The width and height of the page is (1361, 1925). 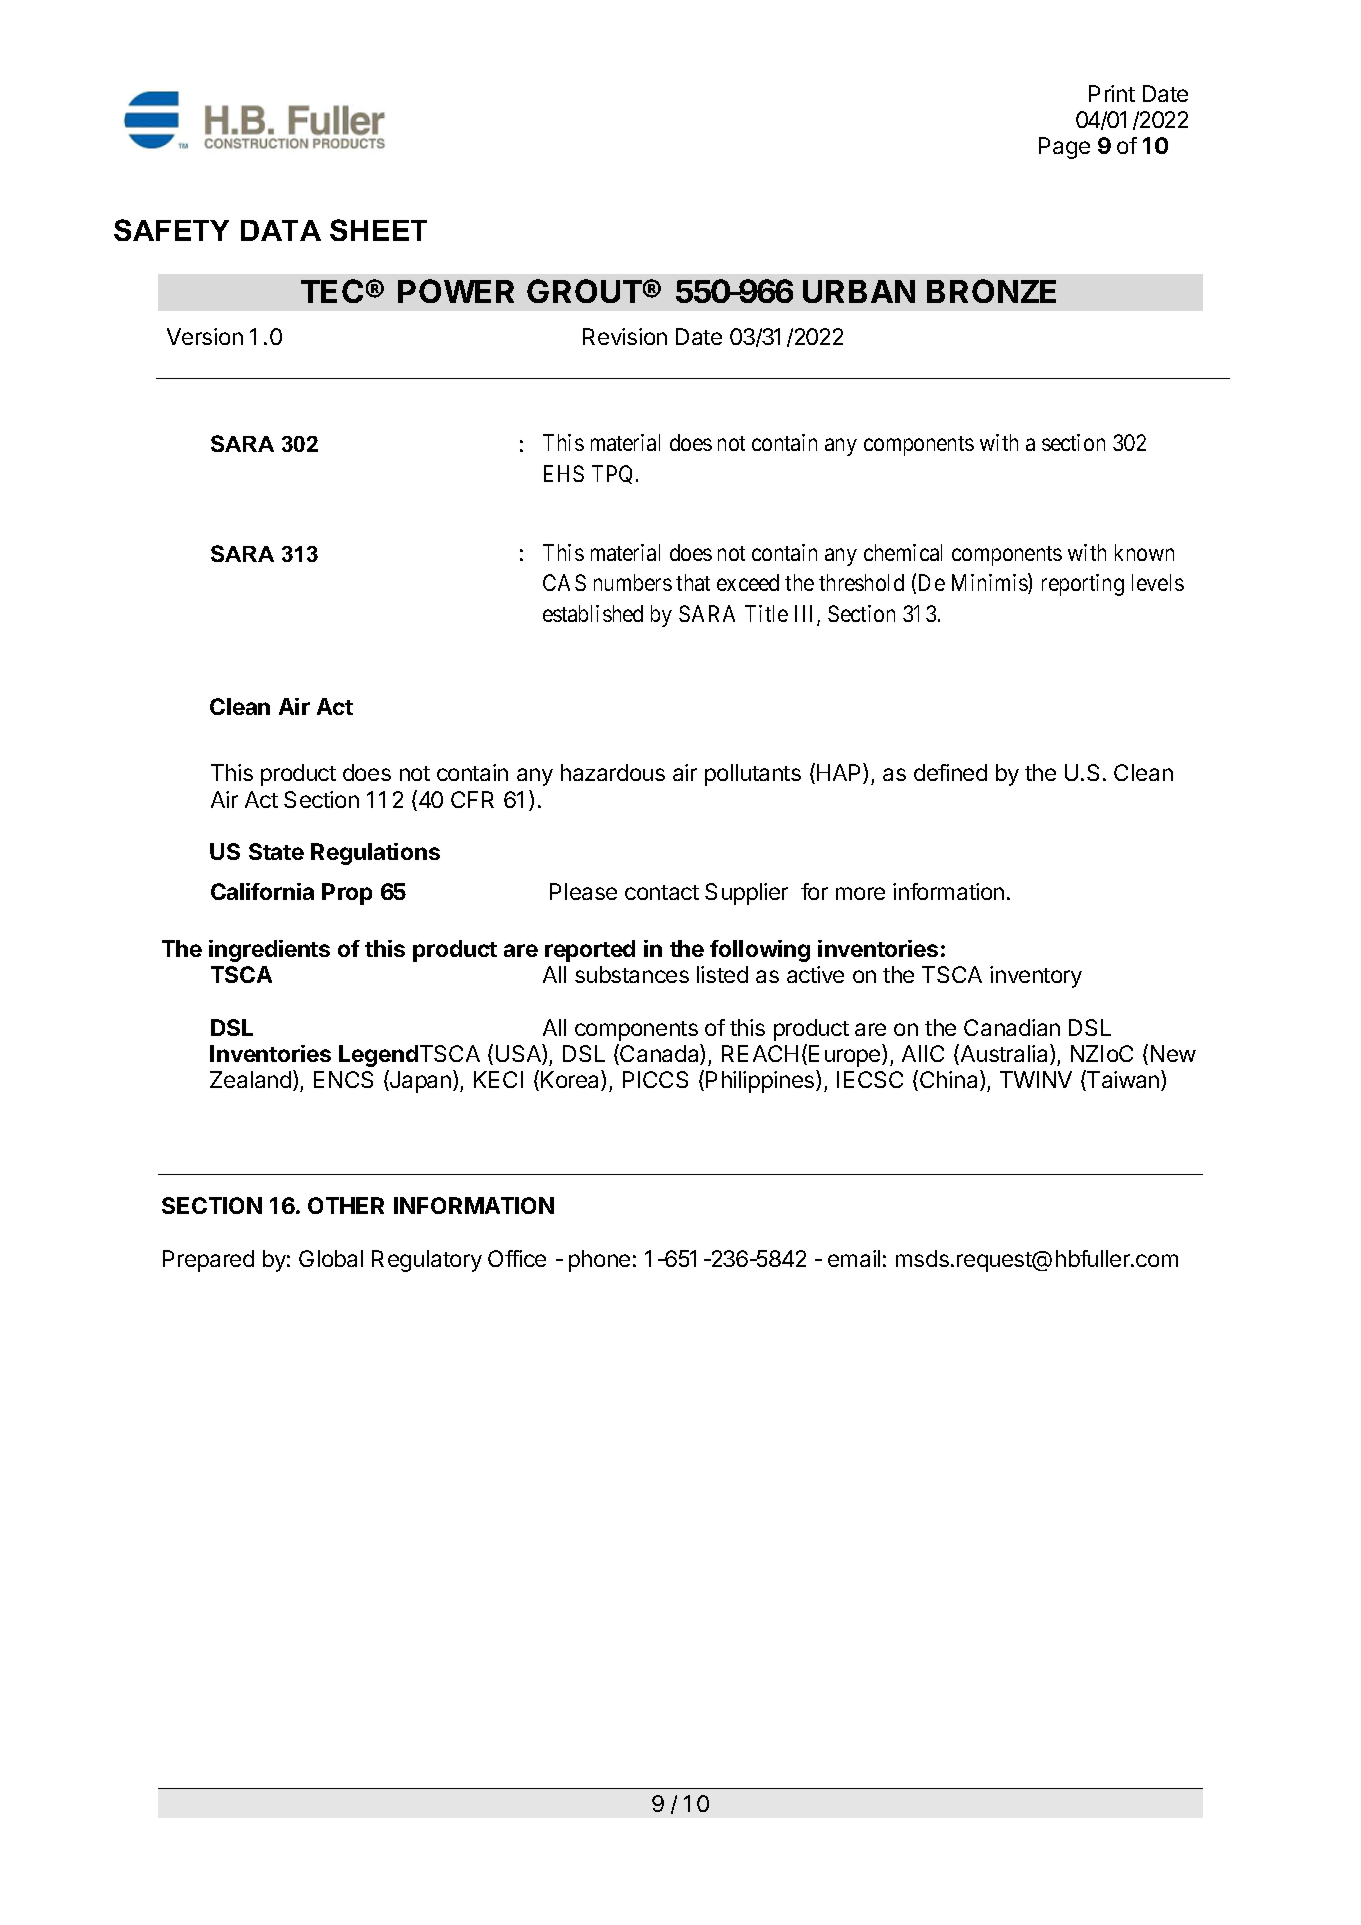 What do you see at coordinates (693, 582) in the page?
I see `that` at bounding box center [693, 582].
